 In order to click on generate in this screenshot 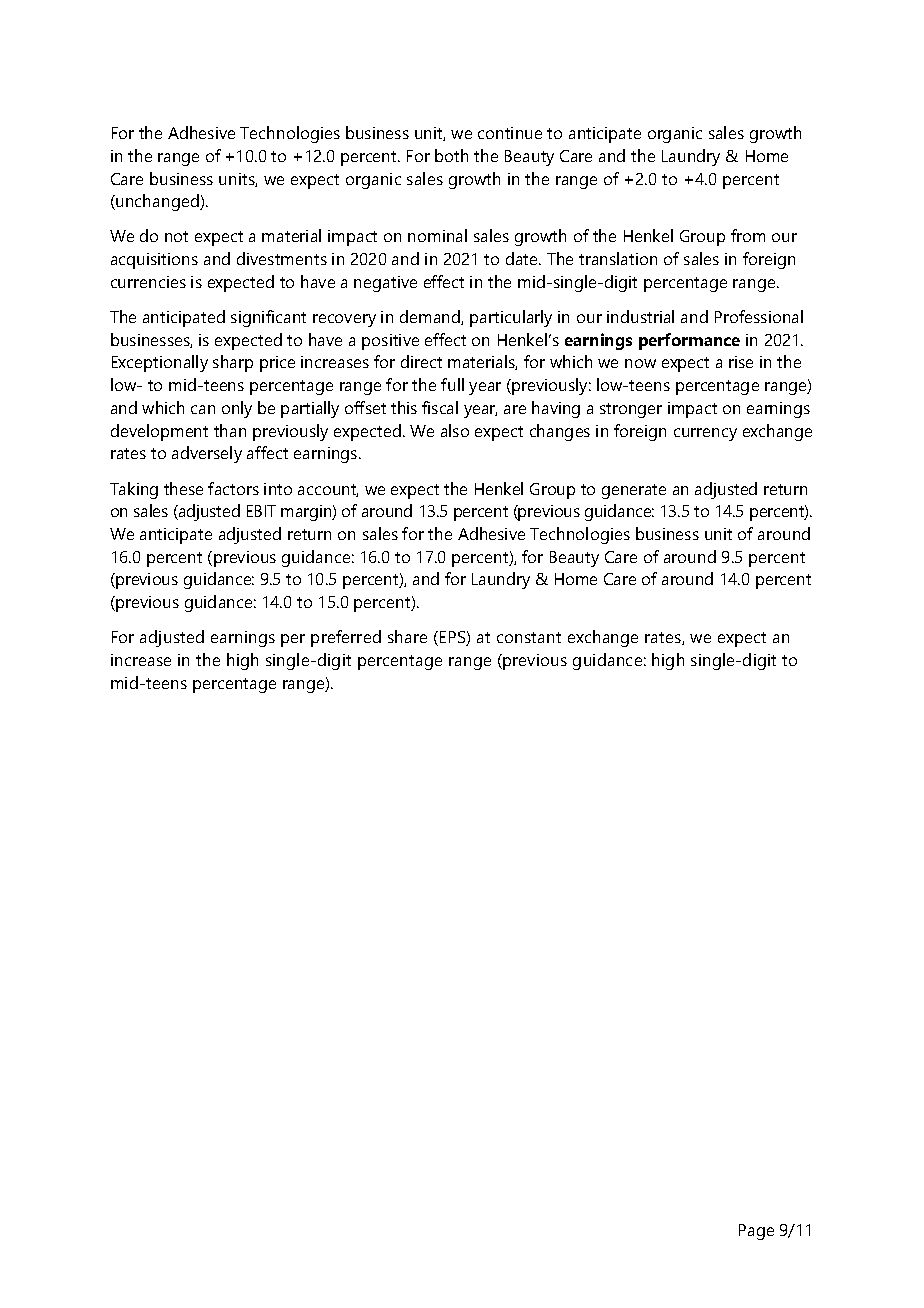, I will do `click(634, 491)`.
